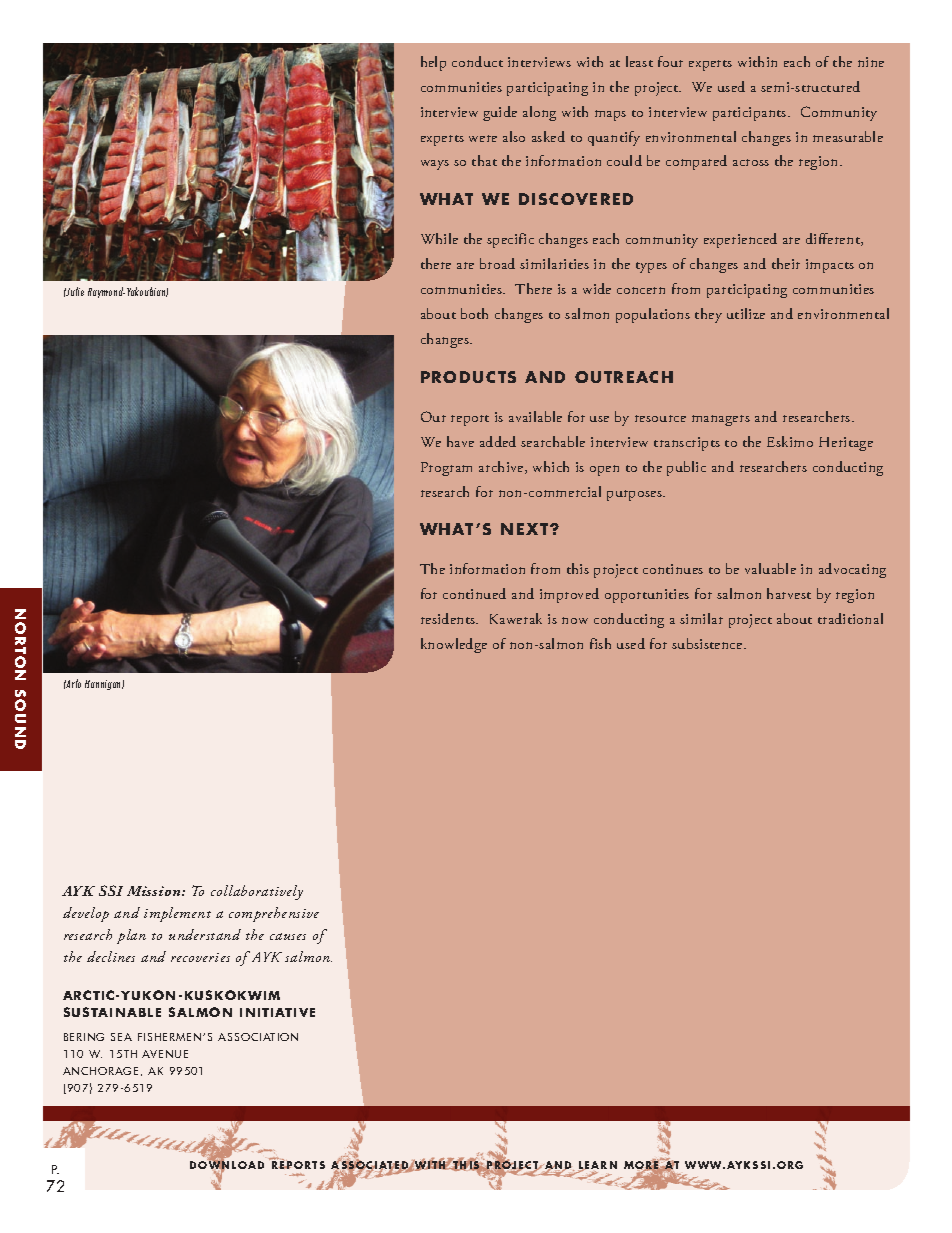  I want to click on participants, so click(751, 114).
